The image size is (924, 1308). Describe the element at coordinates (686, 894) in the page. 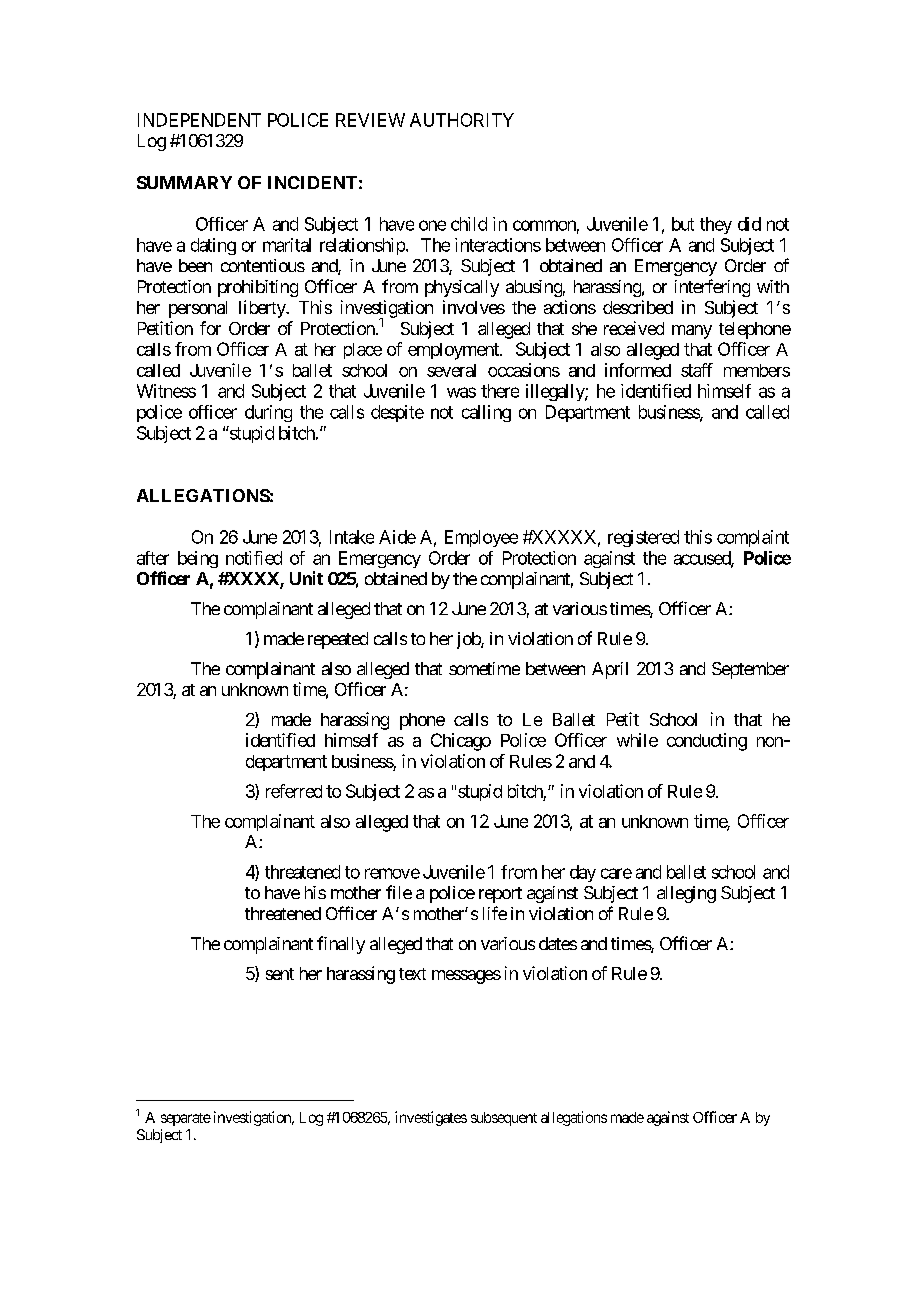

I see `alleging` at that location.
